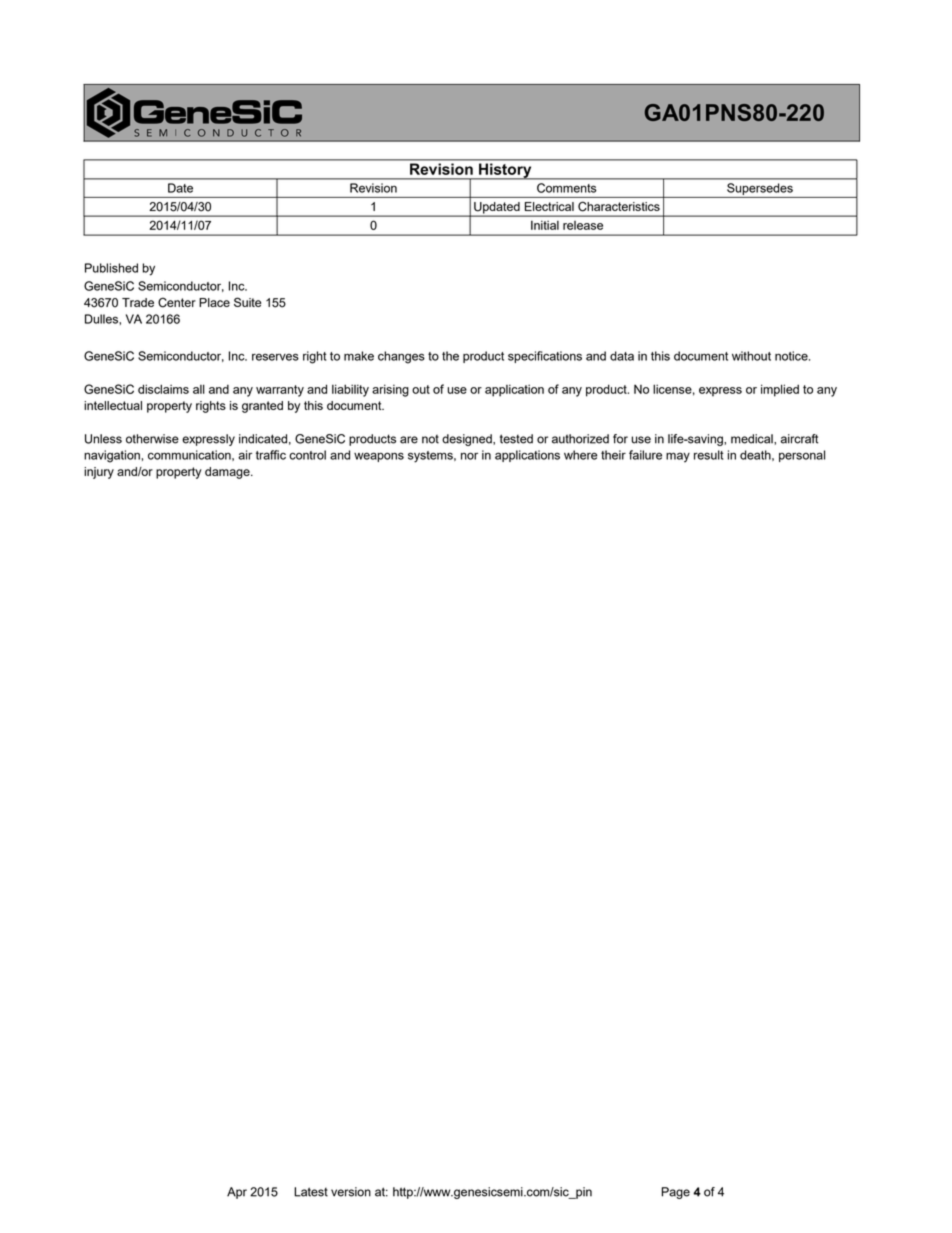 This screenshot has height=1233, width=952. What do you see at coordinates (311, 1192) in the screenshot?
I see `Latest` at bounding box center [311, 1192].
